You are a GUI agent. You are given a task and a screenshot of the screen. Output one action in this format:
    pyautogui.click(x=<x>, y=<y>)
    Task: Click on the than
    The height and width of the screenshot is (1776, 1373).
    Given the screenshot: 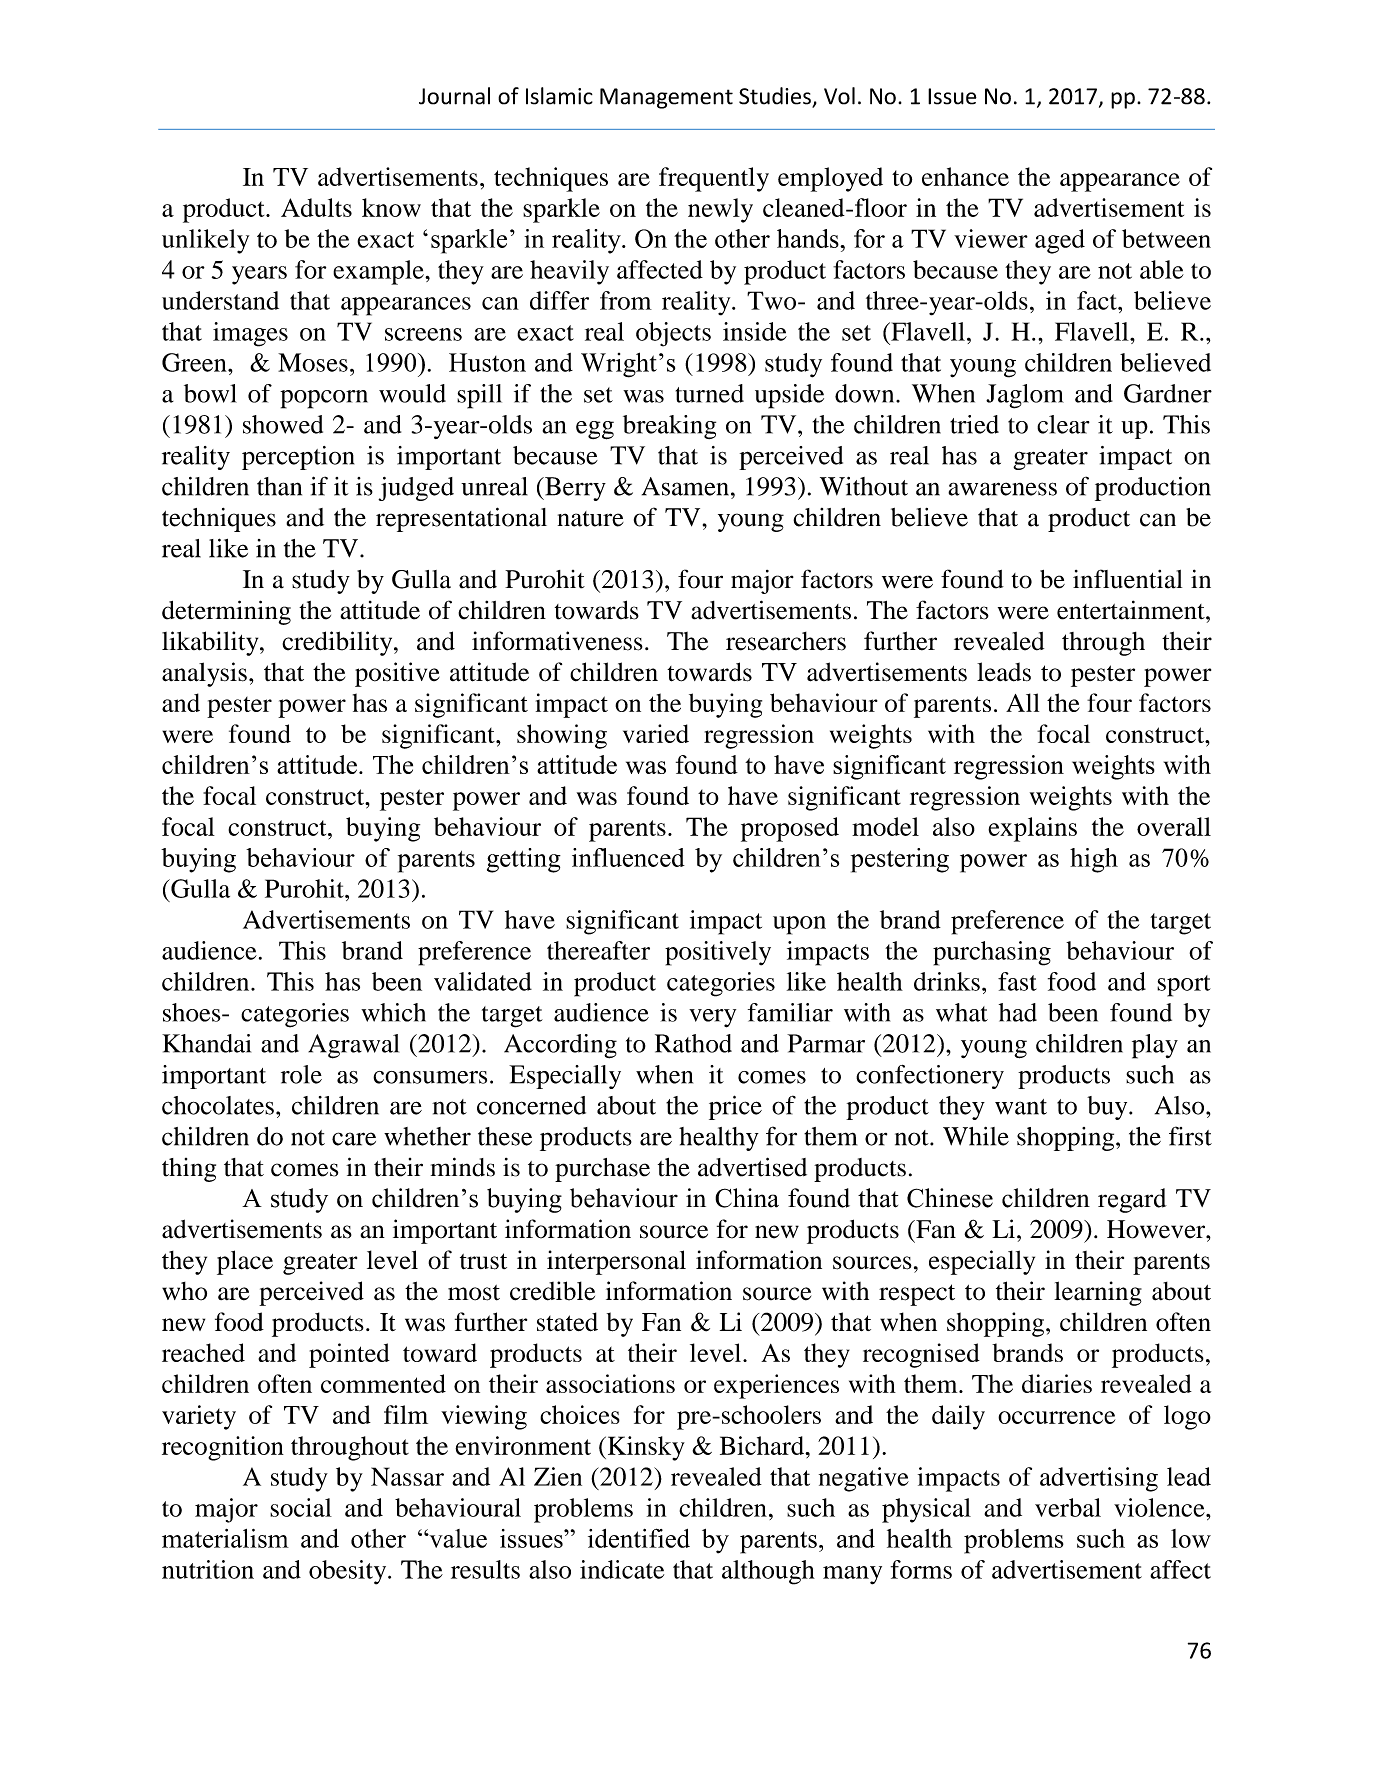 What is the action you would take?
    pyautogui.click(x=279, y=486)
